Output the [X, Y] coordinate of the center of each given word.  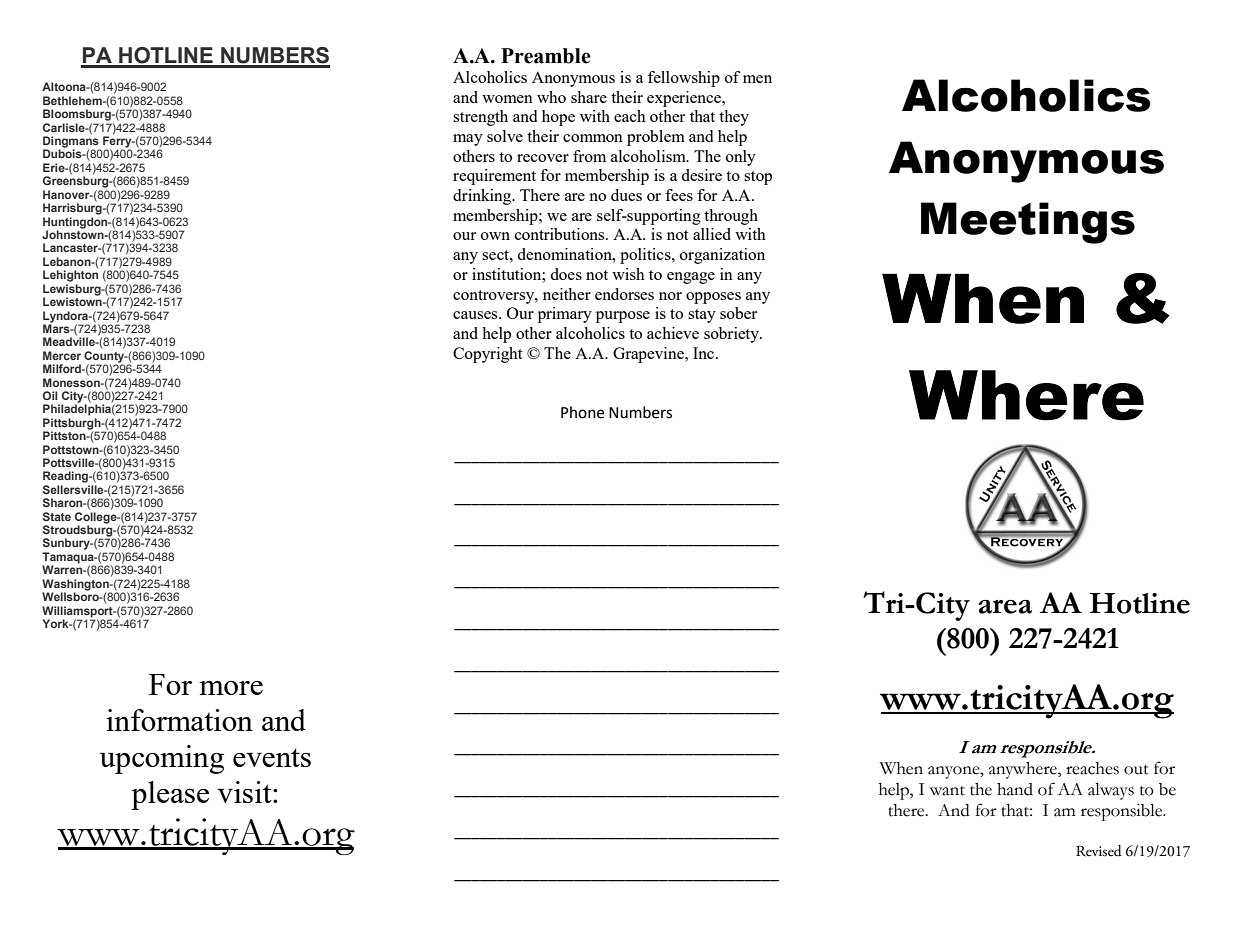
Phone [582, 412]
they [734, 118]
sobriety [732, 335]
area [1005, 607]
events [272, 757]
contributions [561, 234]
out [1136, 770]
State [57, 516]
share [589, 97]
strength [480, 118]
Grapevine [649, 355]
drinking [483, 197]
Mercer [62, 355]
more [231, 688]
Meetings [1028, 223]
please [170, 795]
